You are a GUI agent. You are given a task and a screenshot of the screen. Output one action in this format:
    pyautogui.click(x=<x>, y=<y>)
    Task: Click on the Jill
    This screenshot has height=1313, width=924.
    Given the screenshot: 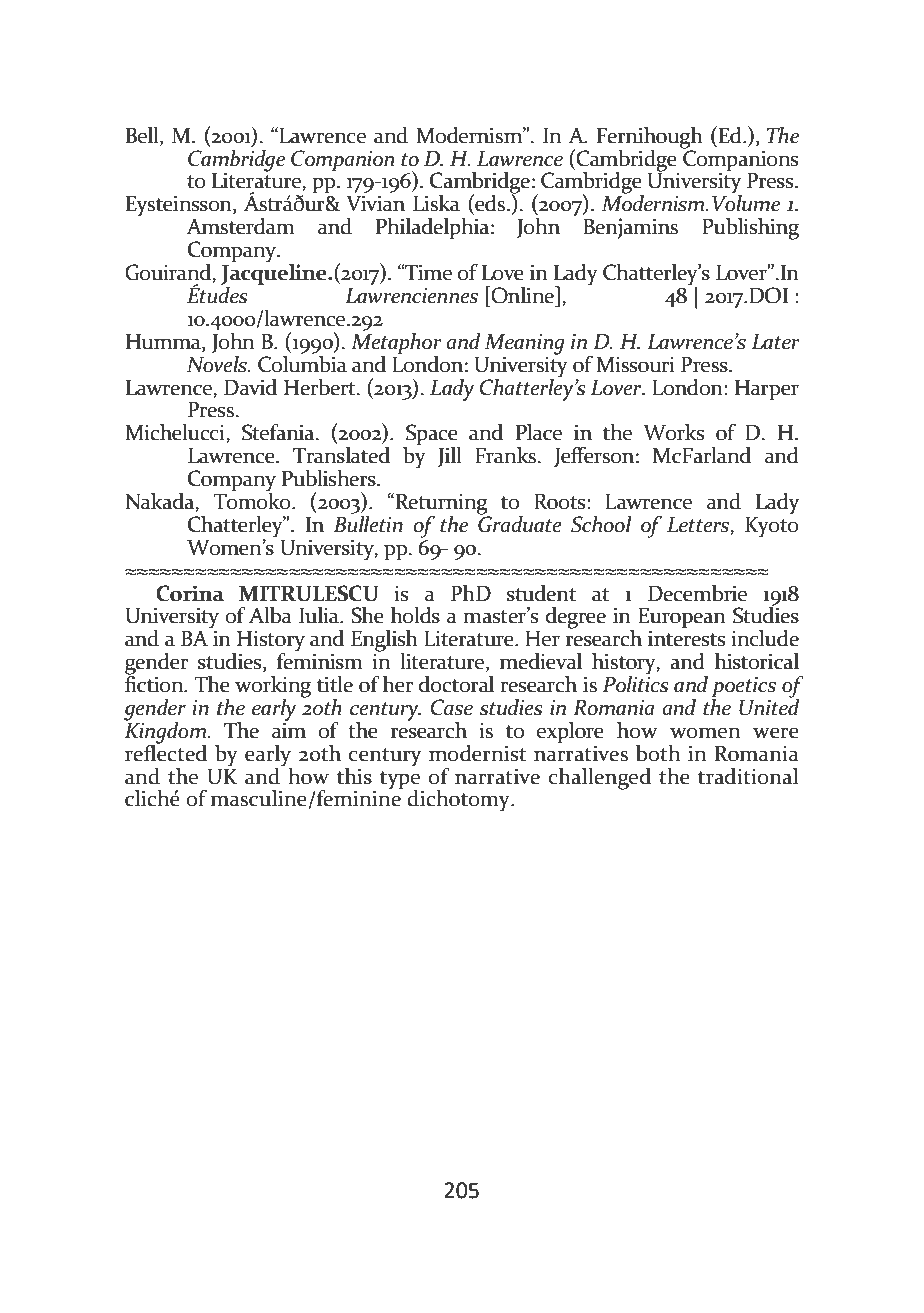 What is the action you would take?
    pyautogui.click(x=449, y=457)
